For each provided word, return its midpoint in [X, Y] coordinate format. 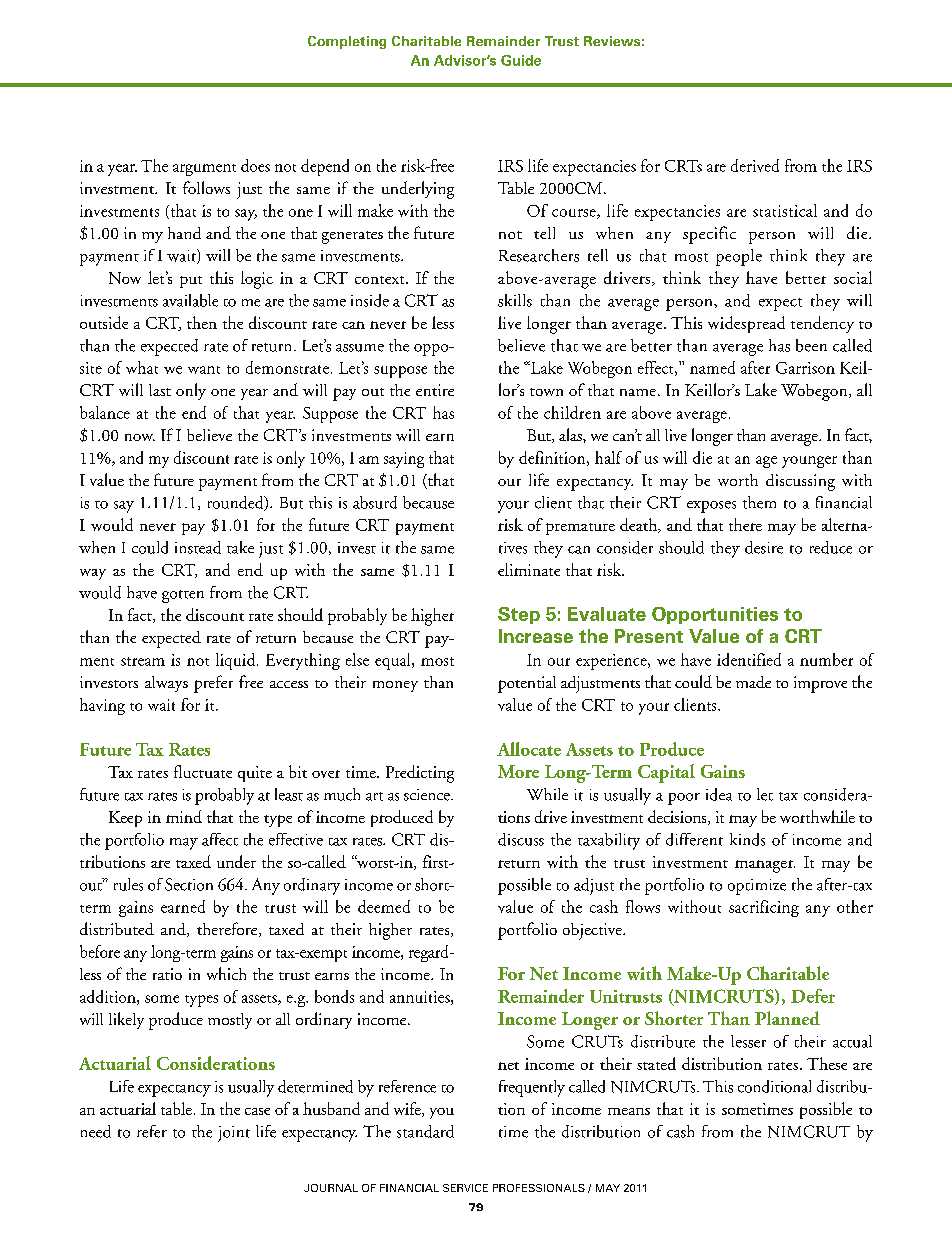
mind [184, 816]
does [255, 165]
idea [719, 794]
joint [234, 1134]
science [428, 795]
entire [435, 390]
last [160, 390]
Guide [521, 60]
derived [755, 165]
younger [809, 462]
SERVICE [465, 1188]
